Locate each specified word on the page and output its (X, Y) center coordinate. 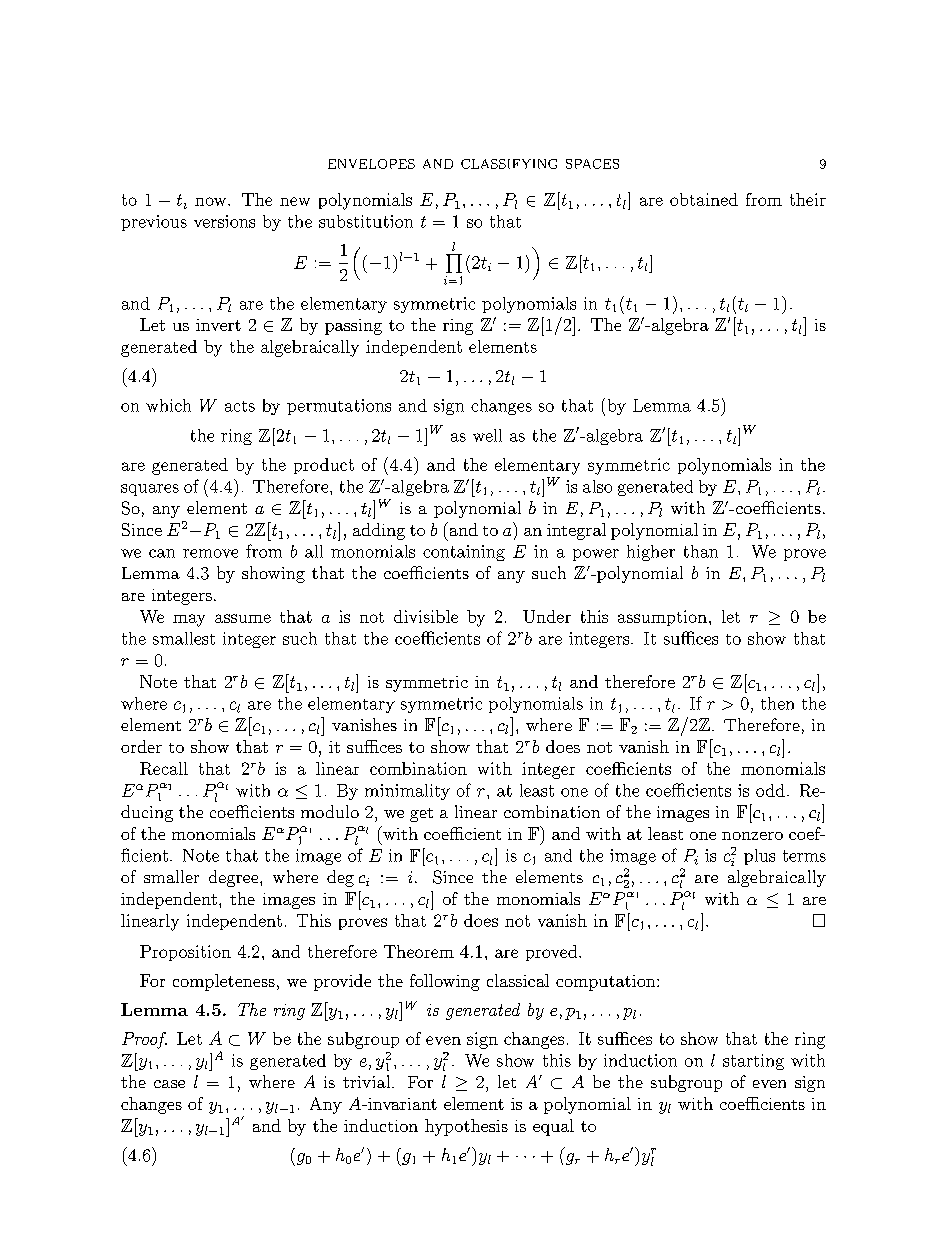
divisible (426, 616)
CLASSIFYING (509, 164)
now (212, 201)
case (169, 1084)
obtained (704, 199)
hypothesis (466, 1127)
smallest (184, 638)
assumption (662, 618)
